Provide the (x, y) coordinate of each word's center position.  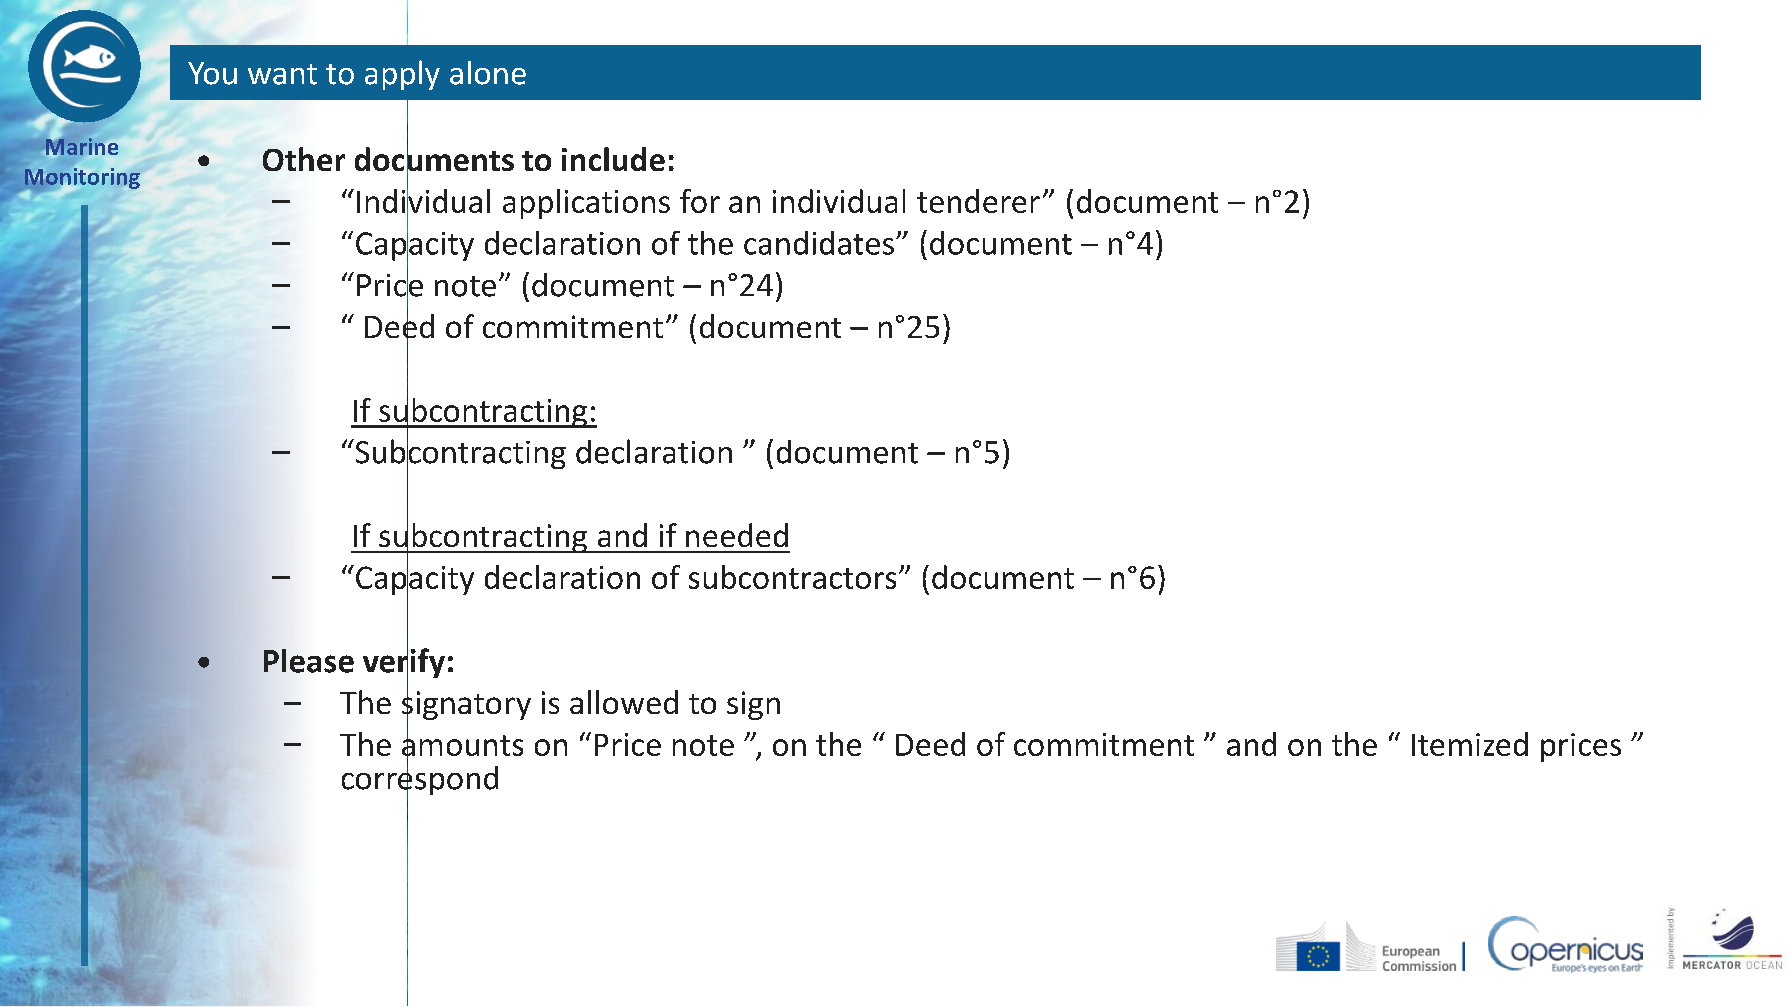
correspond (420, 780)
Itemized (1470, 744)
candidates (819, 243)
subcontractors (792, 577)
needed (737, 535)
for (700, 201)
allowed (624, 702)
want (282, 74)
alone (488, 73)
